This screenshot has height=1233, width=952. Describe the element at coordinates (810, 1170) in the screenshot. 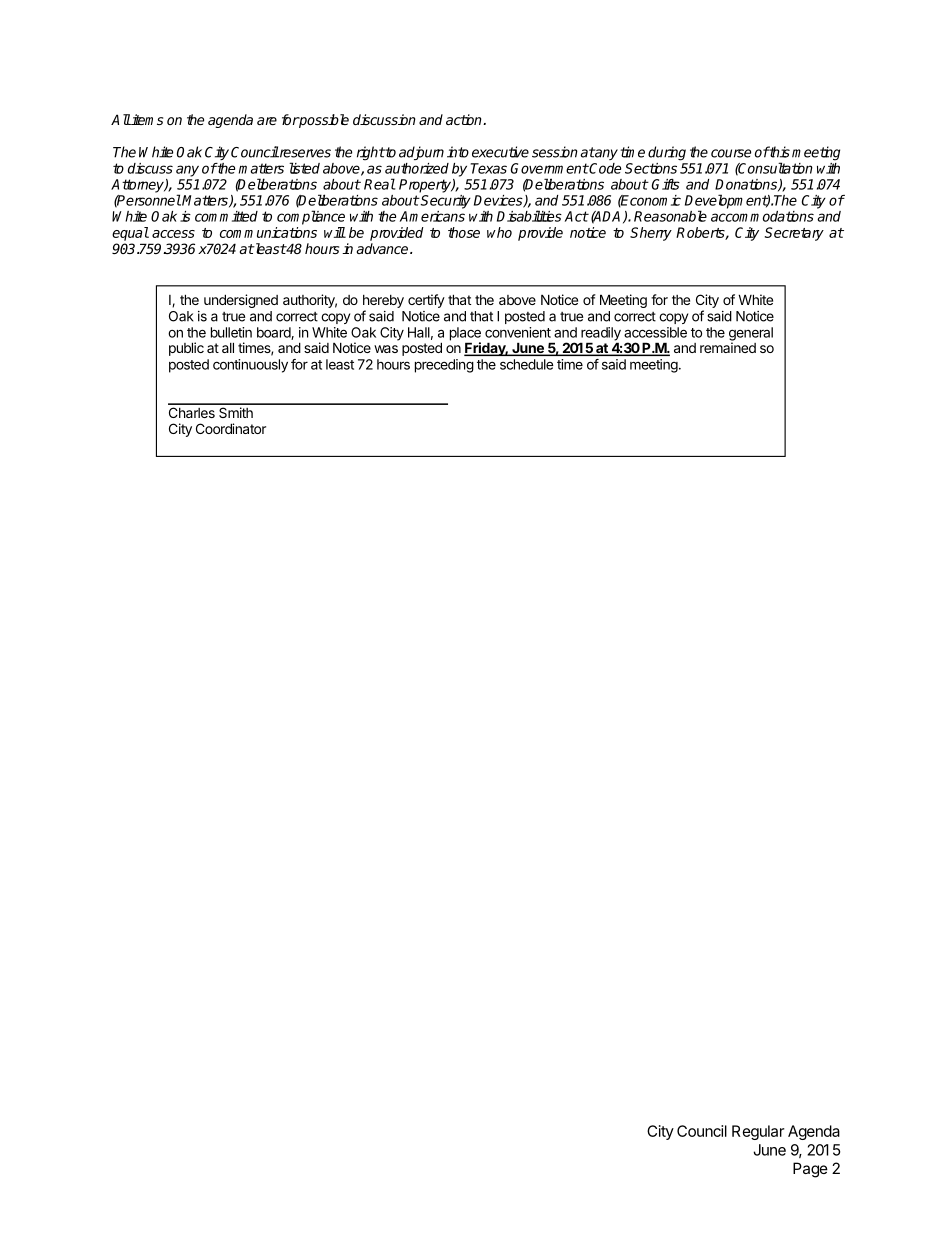

I see `Page` at that location.
